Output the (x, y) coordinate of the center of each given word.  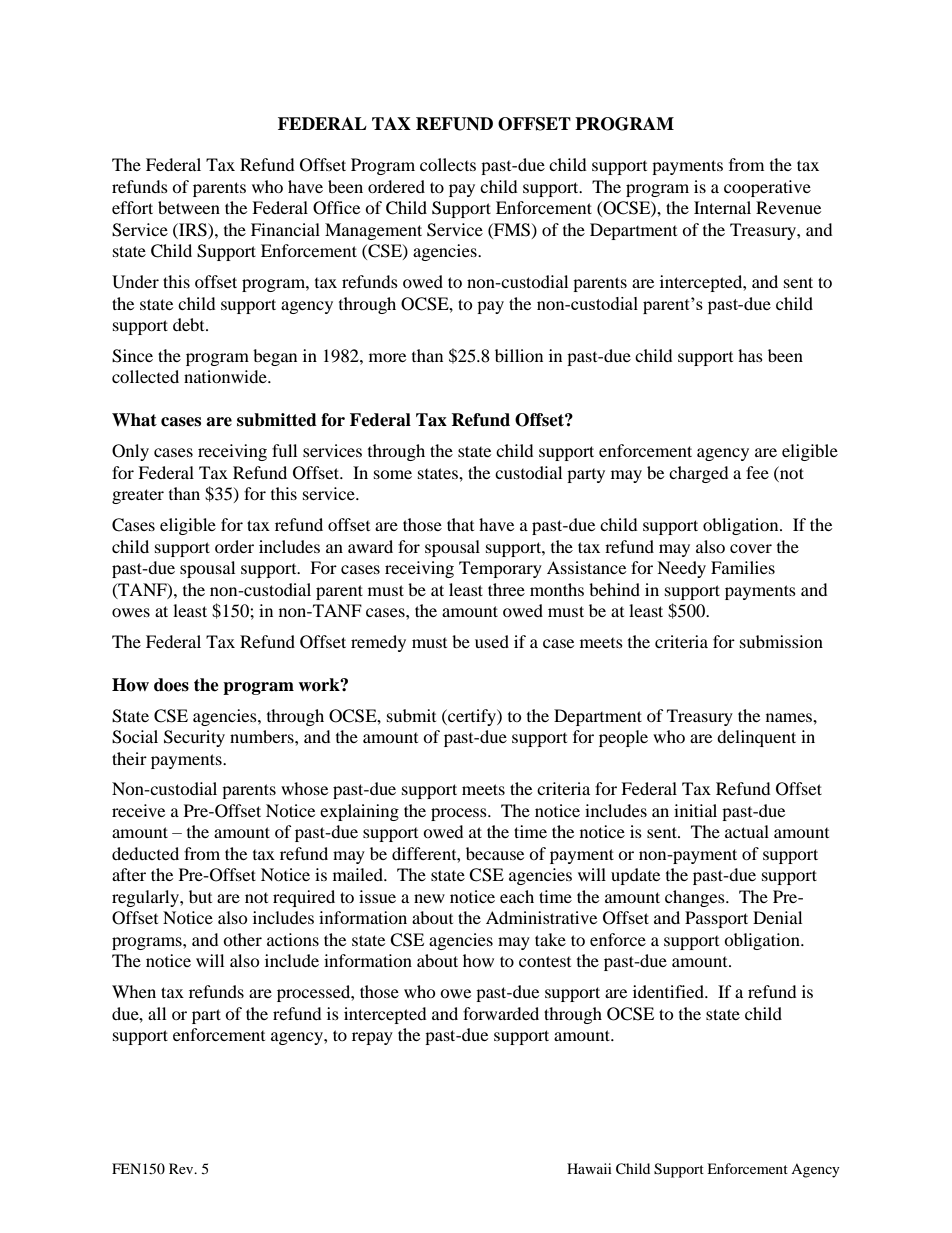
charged (699, 474)
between (189, 207)
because (495, 853)
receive (138, 810)
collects (448, 164)
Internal (722, 207)
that (460, 524)
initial (695, 810)
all (157, 1013)
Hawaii (589, 1168)
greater (138, 496)
